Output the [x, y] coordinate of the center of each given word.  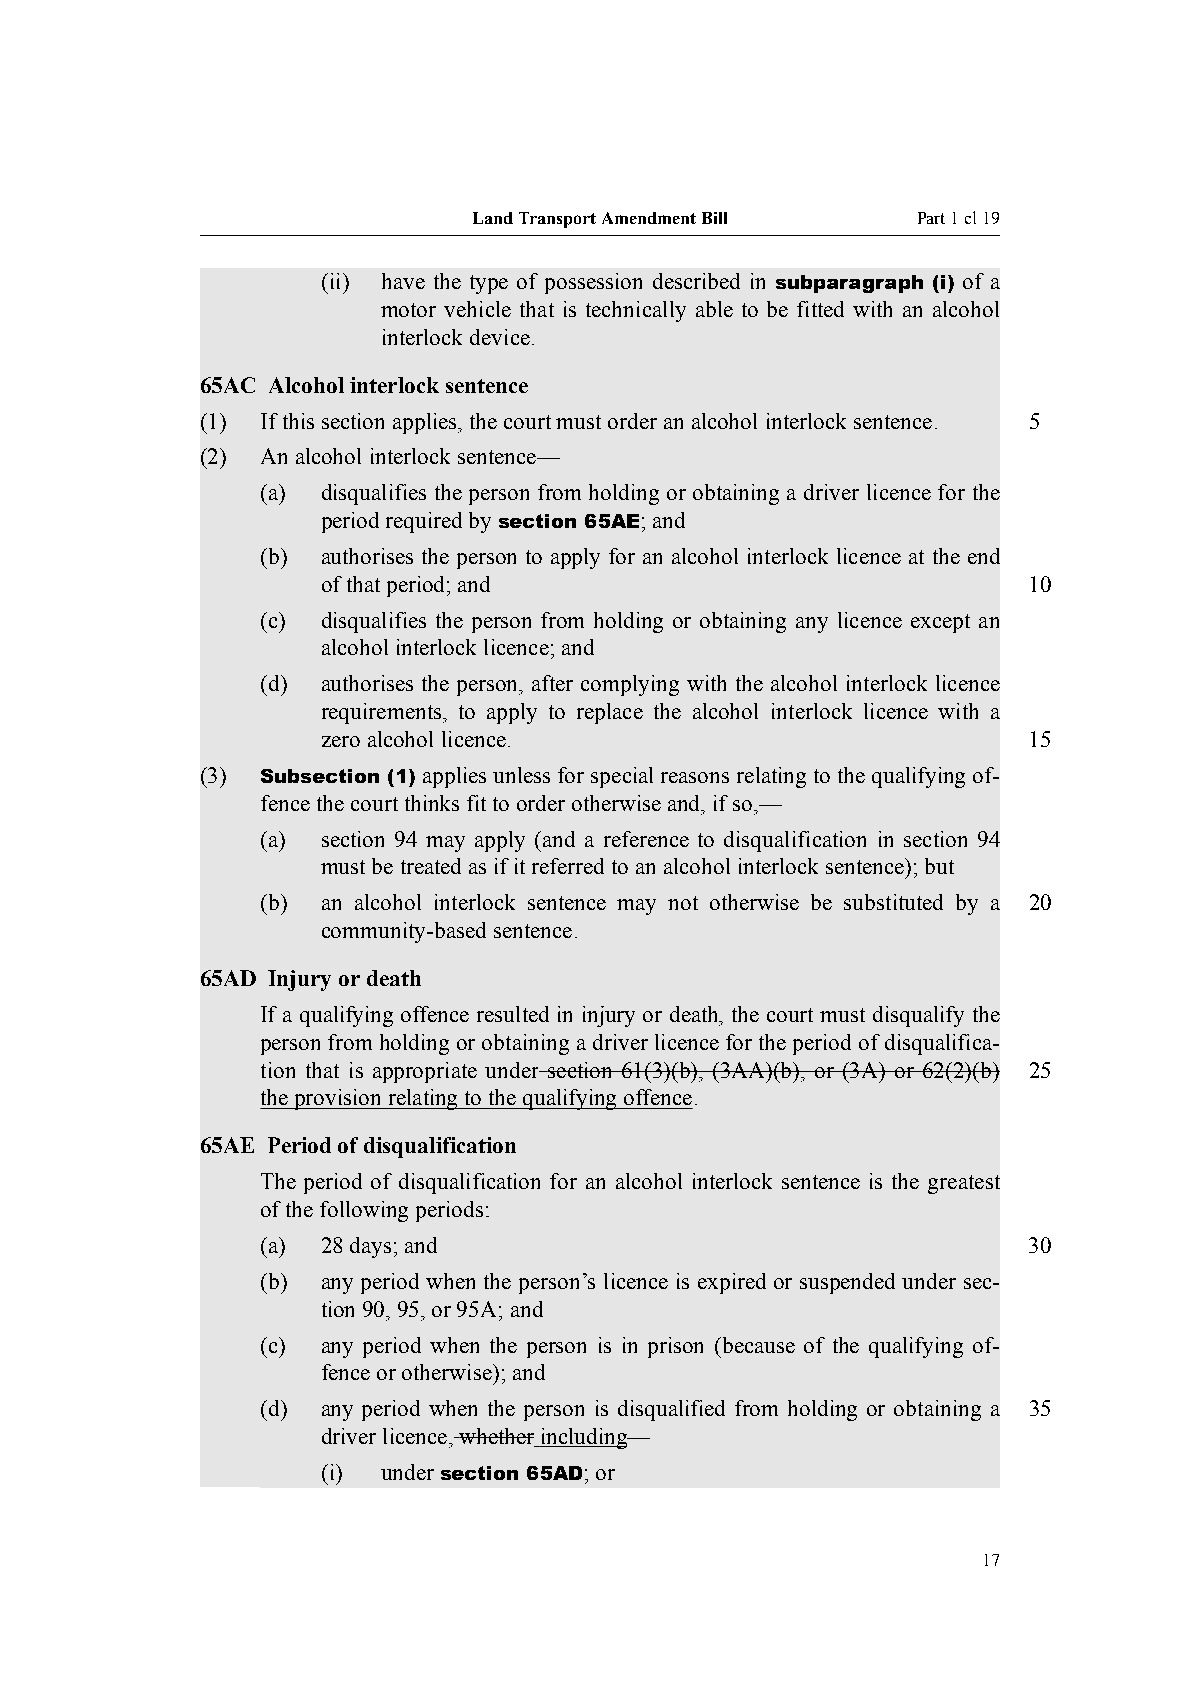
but [939, 866]
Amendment [649, 218]
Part [931, 218]
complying [630, 685]
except [940, 623]
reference [646, 839]
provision [338, 1099]
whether [497, 1437]
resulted [513, 1014]
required [424, 522]
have [403, 281]
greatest [964, 1184]
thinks [432, 803]
